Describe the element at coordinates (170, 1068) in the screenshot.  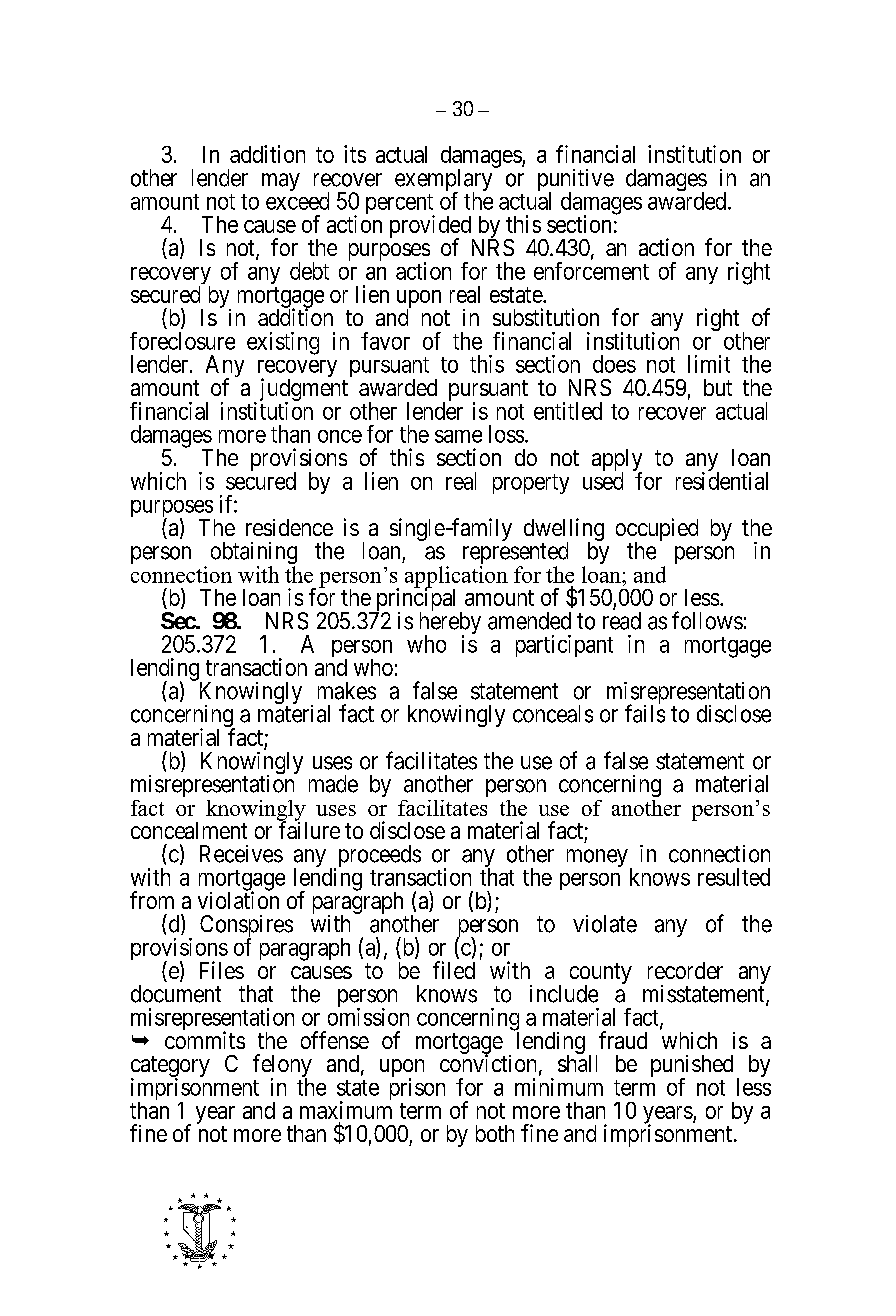
I see `category` at that location.
